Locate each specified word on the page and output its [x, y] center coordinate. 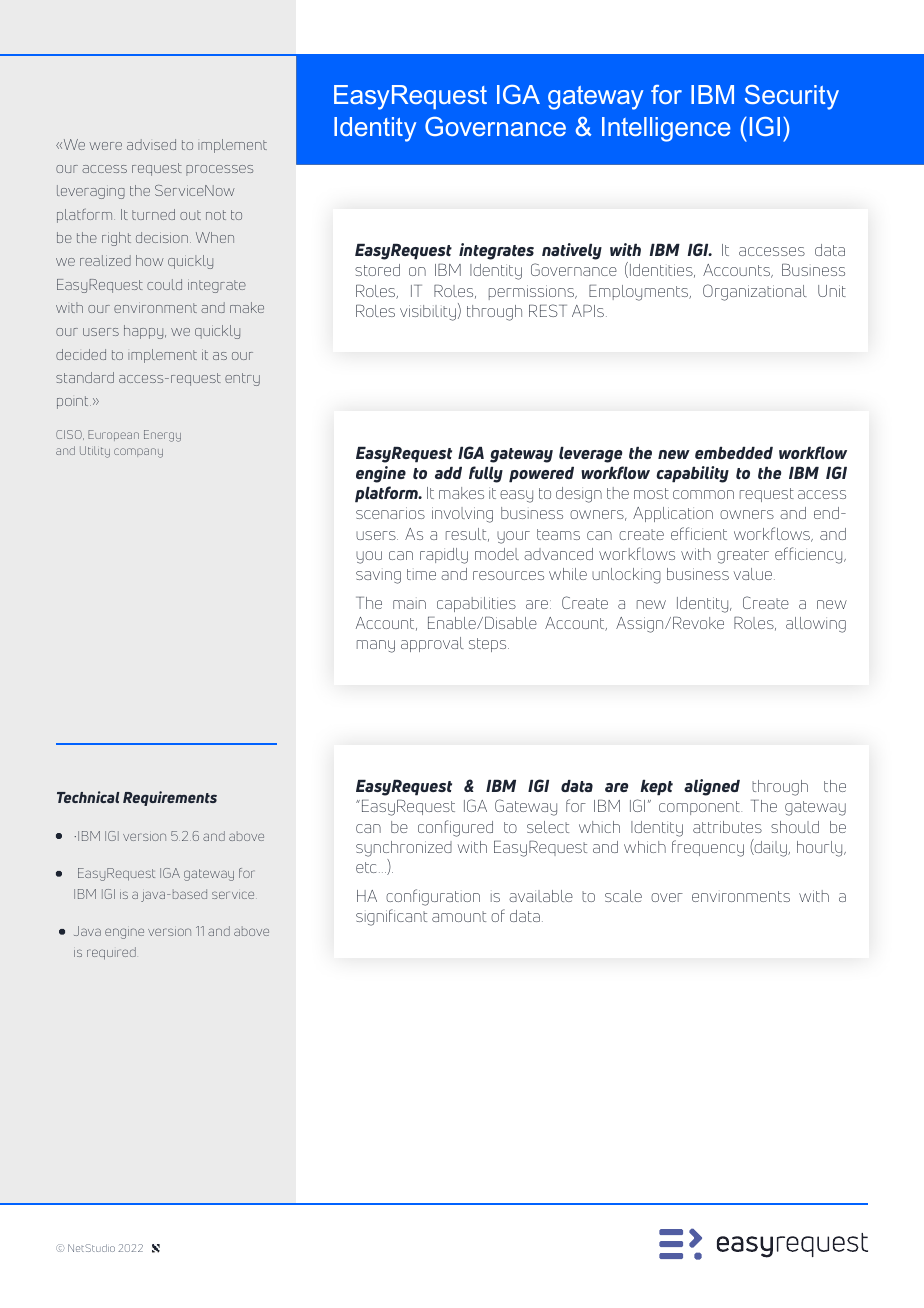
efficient [699, 533]
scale [623, 896]
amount [459, 916]
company [138, 453]
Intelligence [666, 129]
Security [792, 97]
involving [462, 515]
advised [151, 144]
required [111, 953]
